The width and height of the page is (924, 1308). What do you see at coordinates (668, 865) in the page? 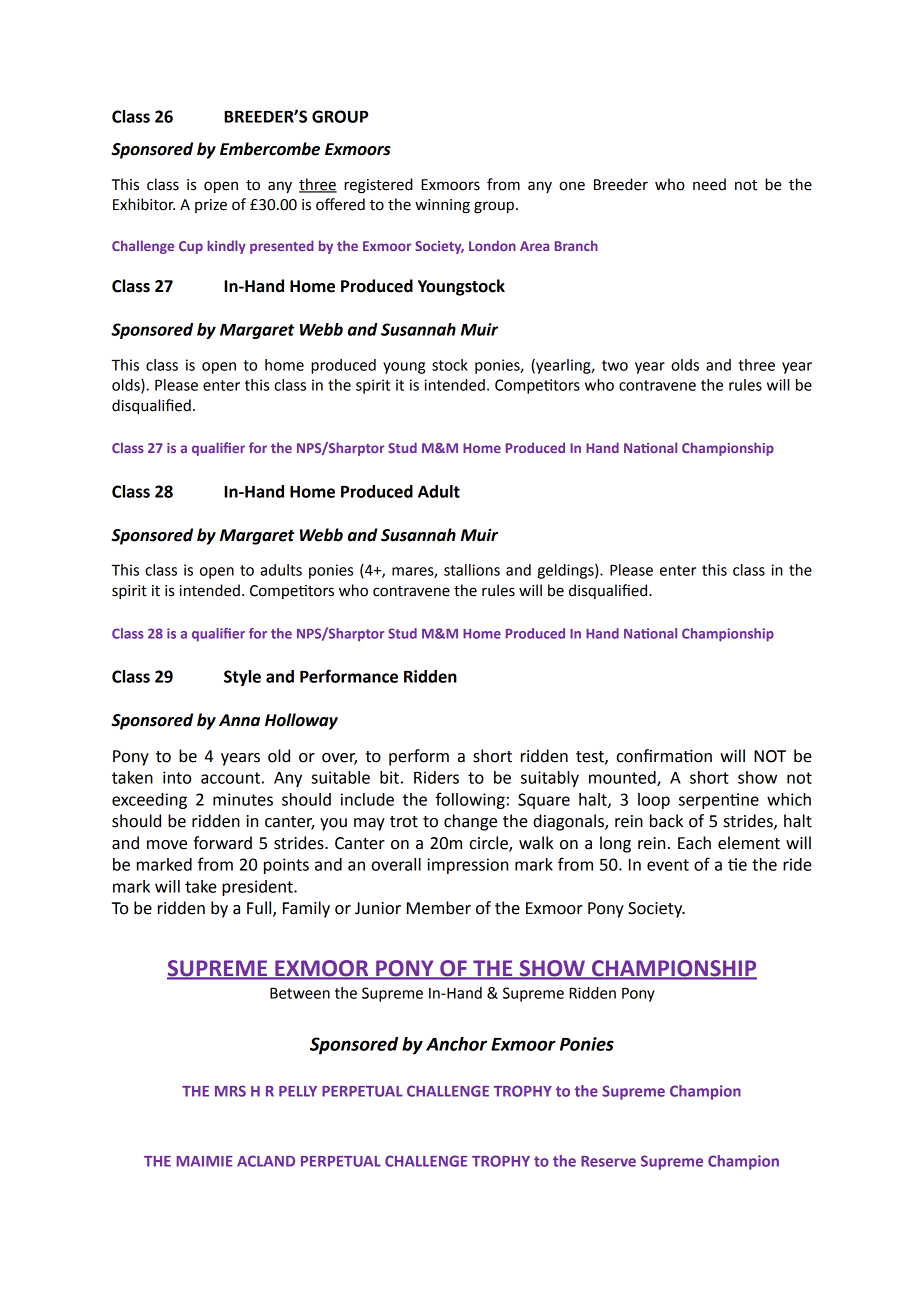
I see `event` at bounding box center [668, 865].
